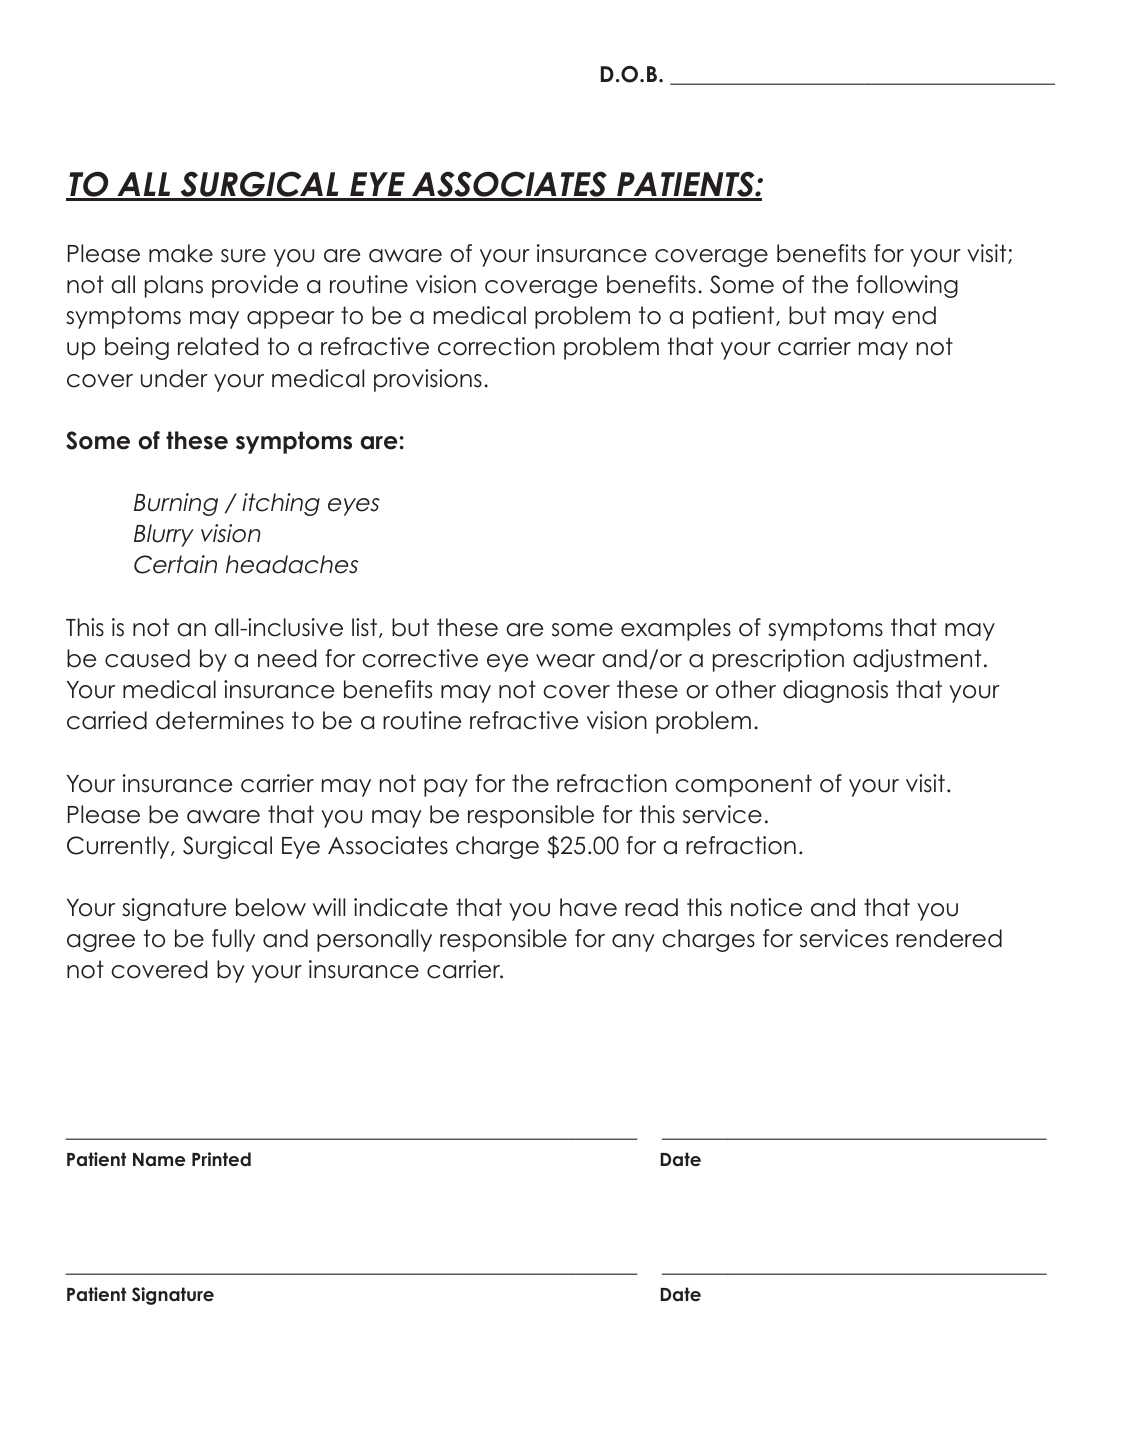 The height and width of the screenshot is (1451, 1121). What do you see at coordinates (221, 1159) in the screenshot?
I see `Printed` at bounding box center [221, 1159].
